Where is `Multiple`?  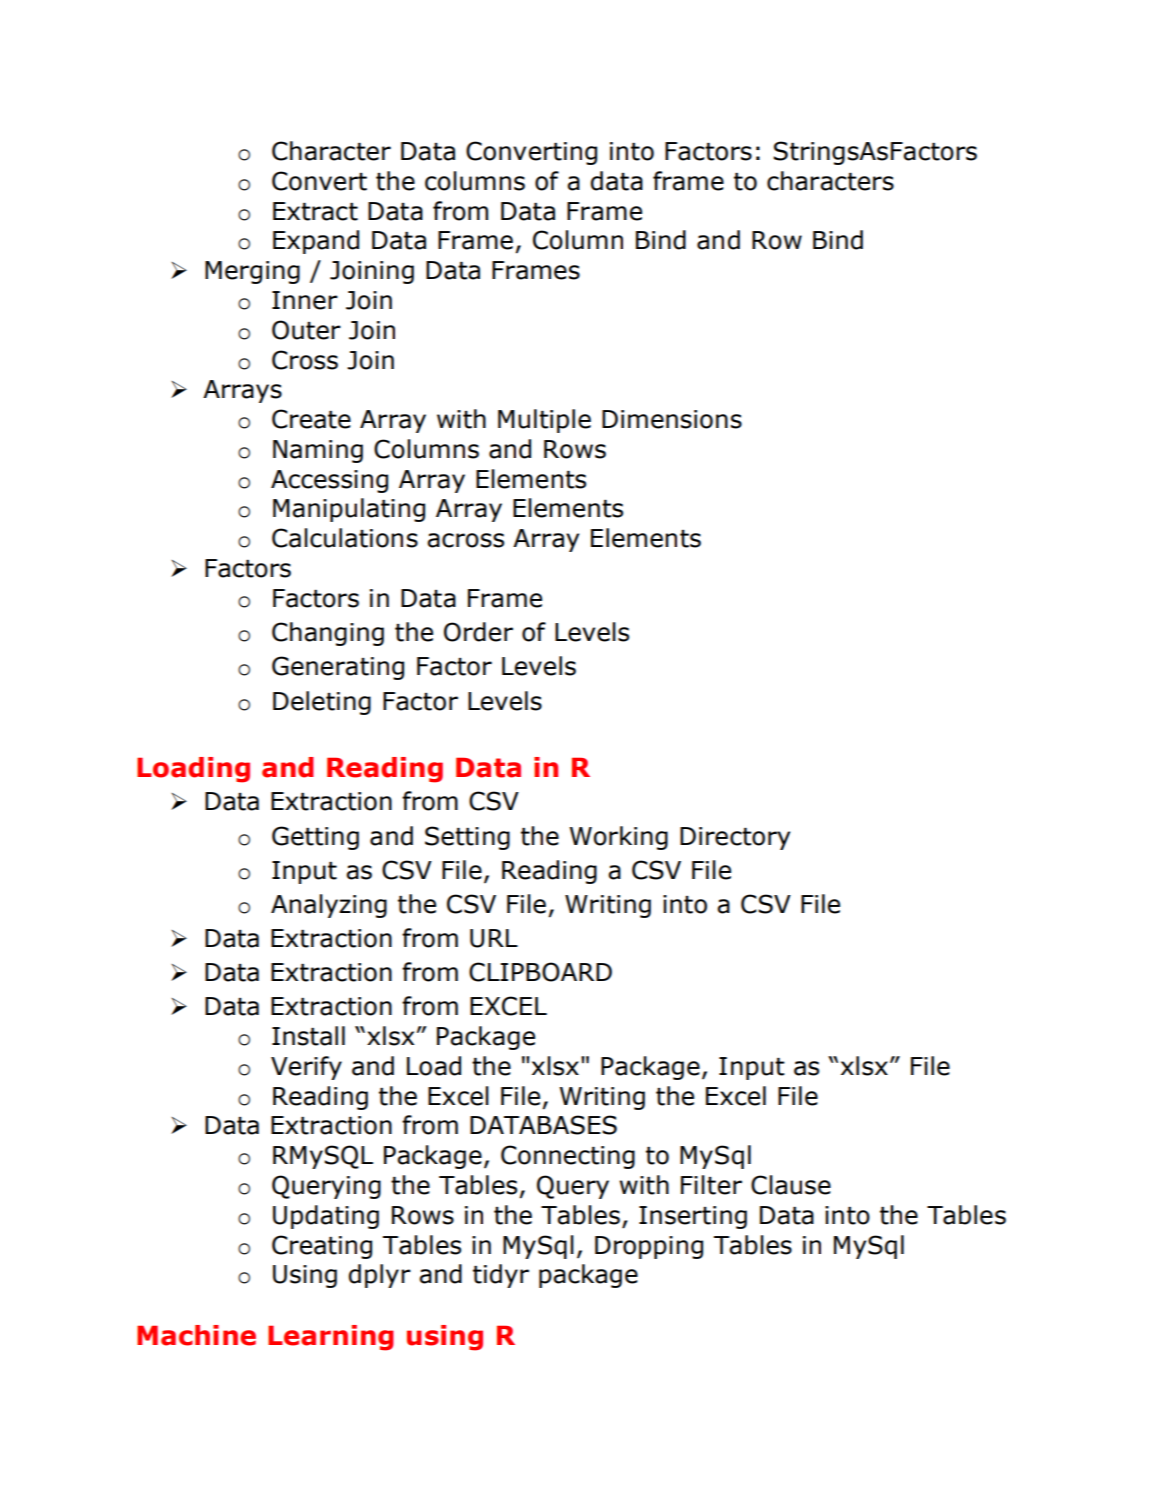
Multiple is located at coordinates (544, 421).
